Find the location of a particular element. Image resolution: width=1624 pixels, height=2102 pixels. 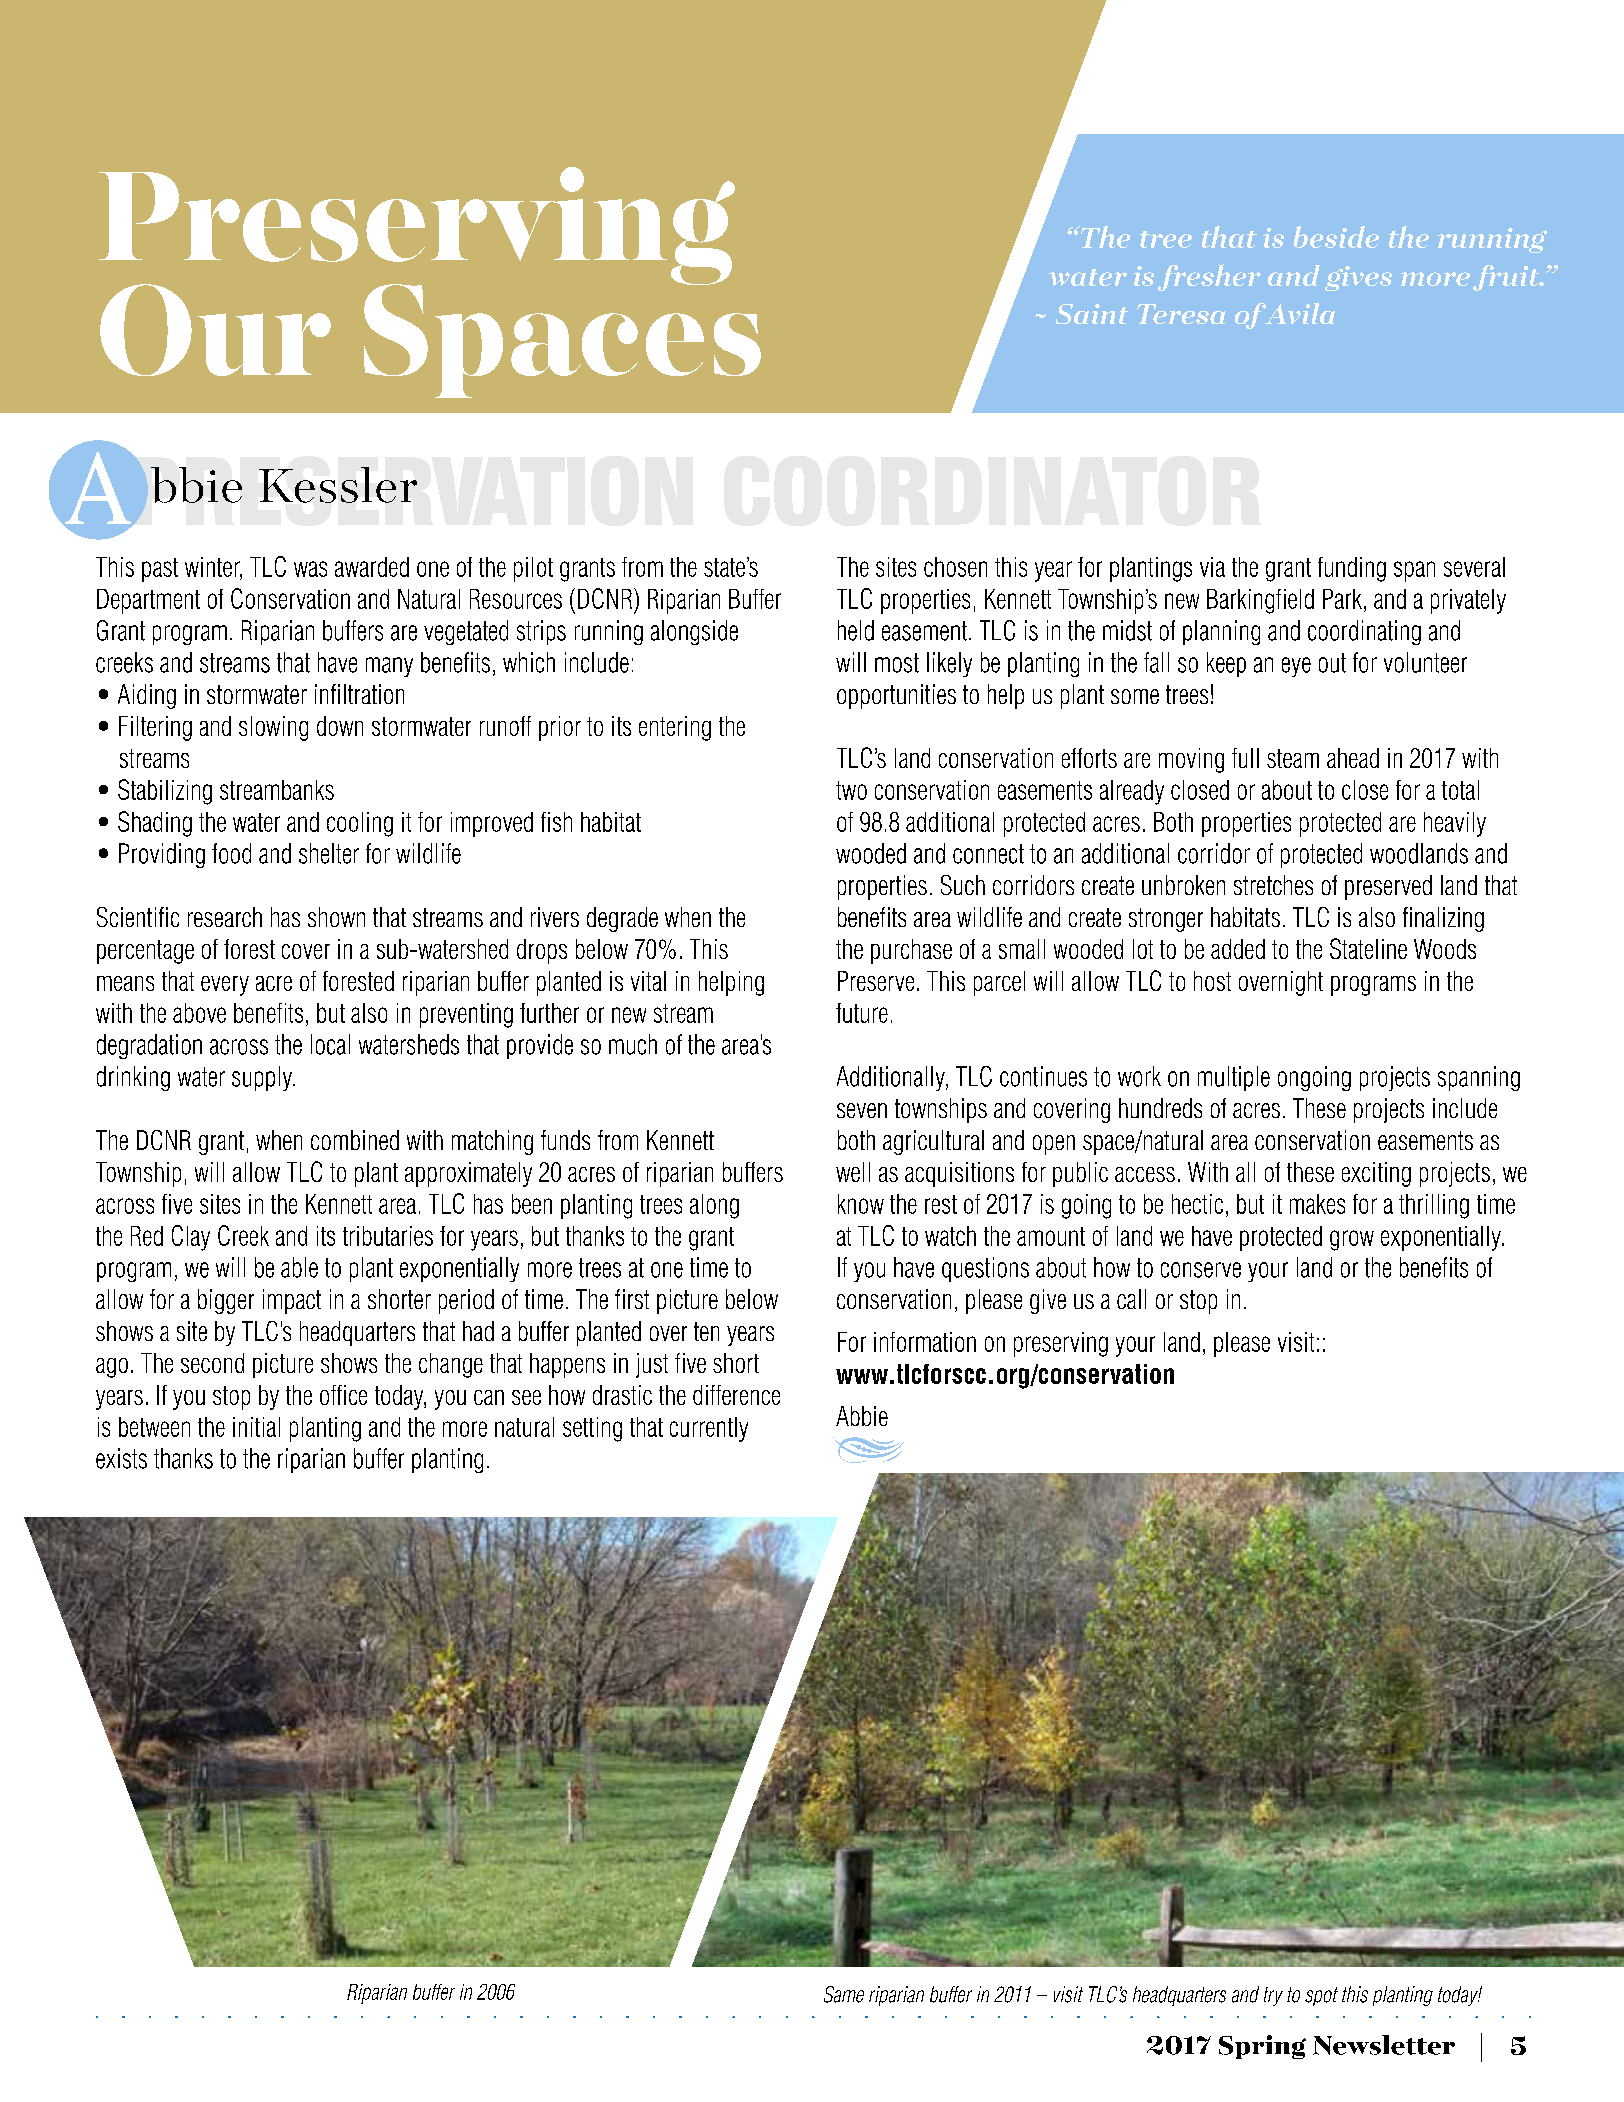

stretches is located at coordinates (1273, 885).
